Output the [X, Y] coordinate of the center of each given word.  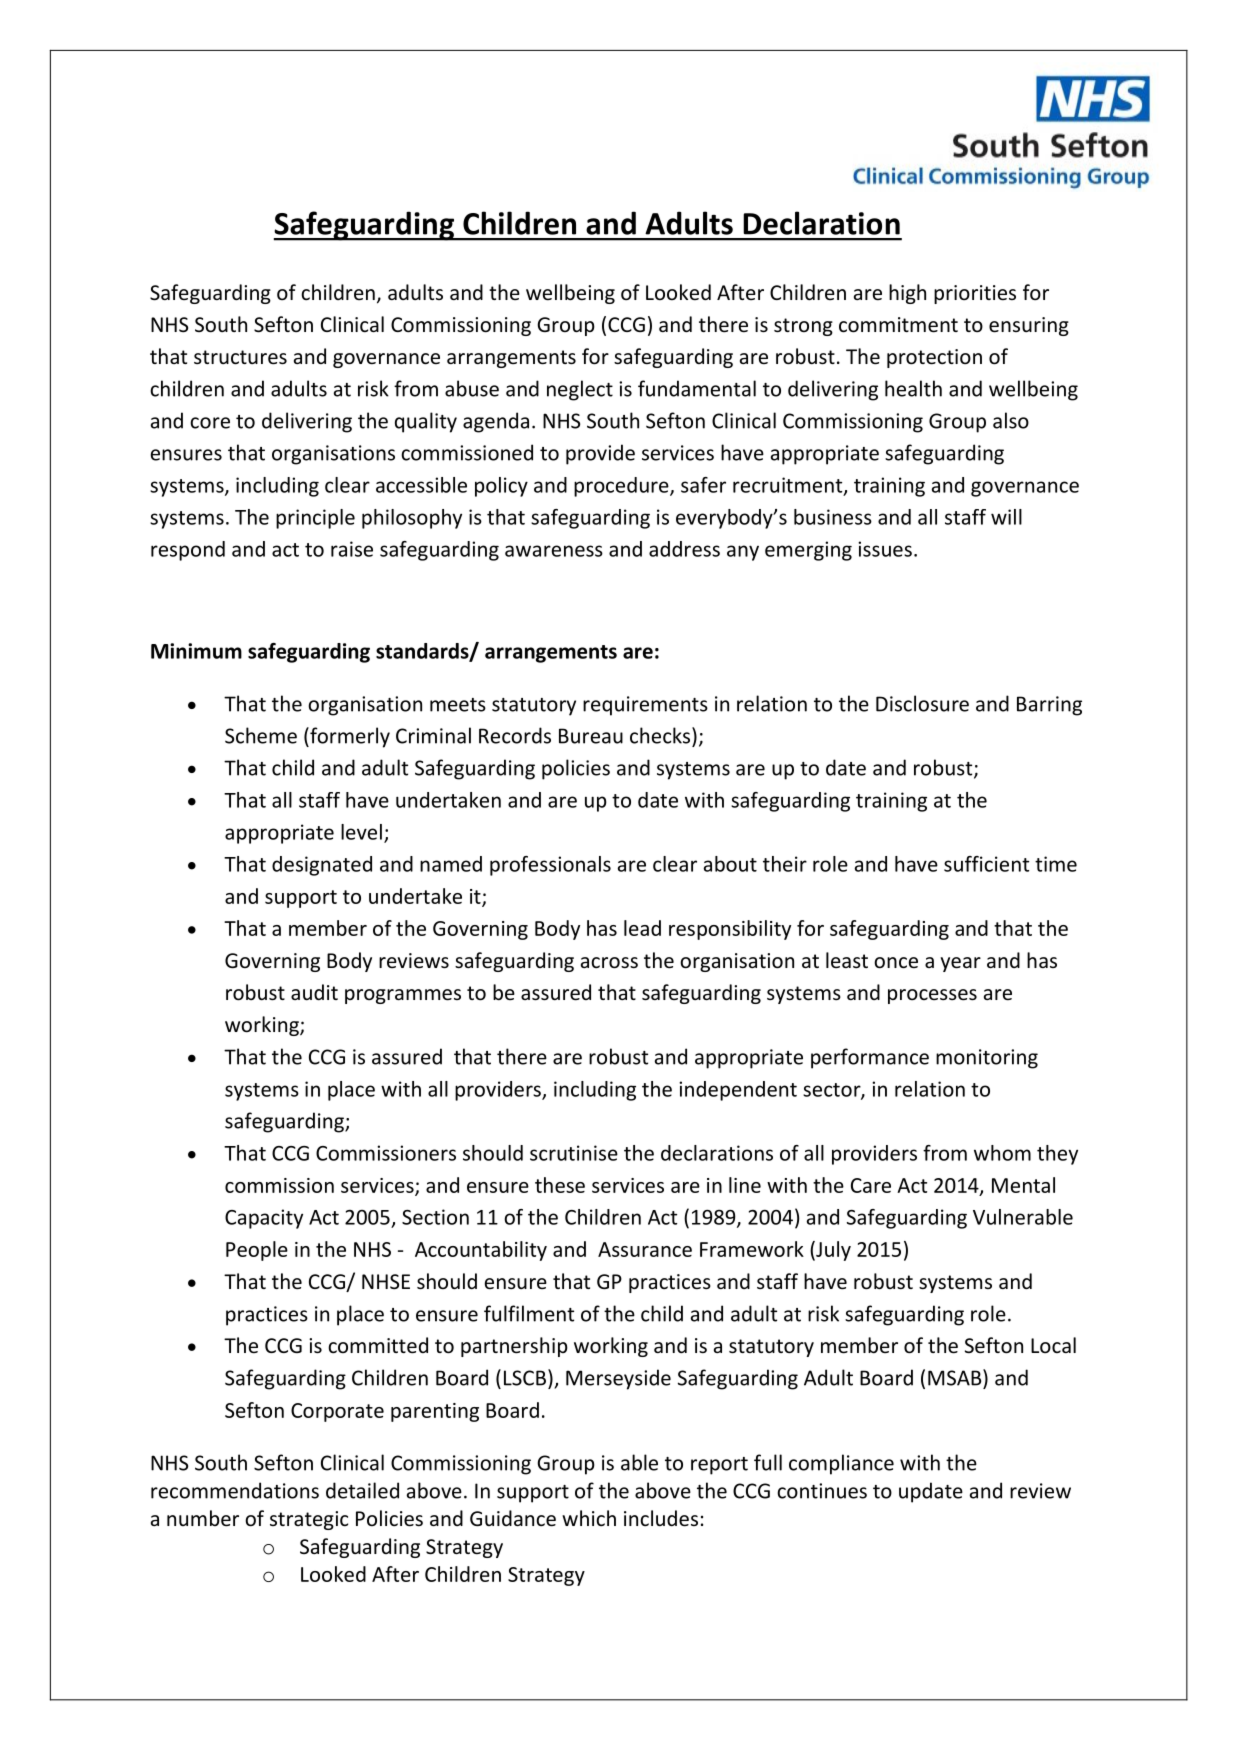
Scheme [261, 735]
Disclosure [922, 703]
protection [934, 358]
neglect [580, 390]
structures [240, 357]
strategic [309, 1520]
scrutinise [574, 1153]
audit [314, 992]
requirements [645, 706]
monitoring [987, 1059]
